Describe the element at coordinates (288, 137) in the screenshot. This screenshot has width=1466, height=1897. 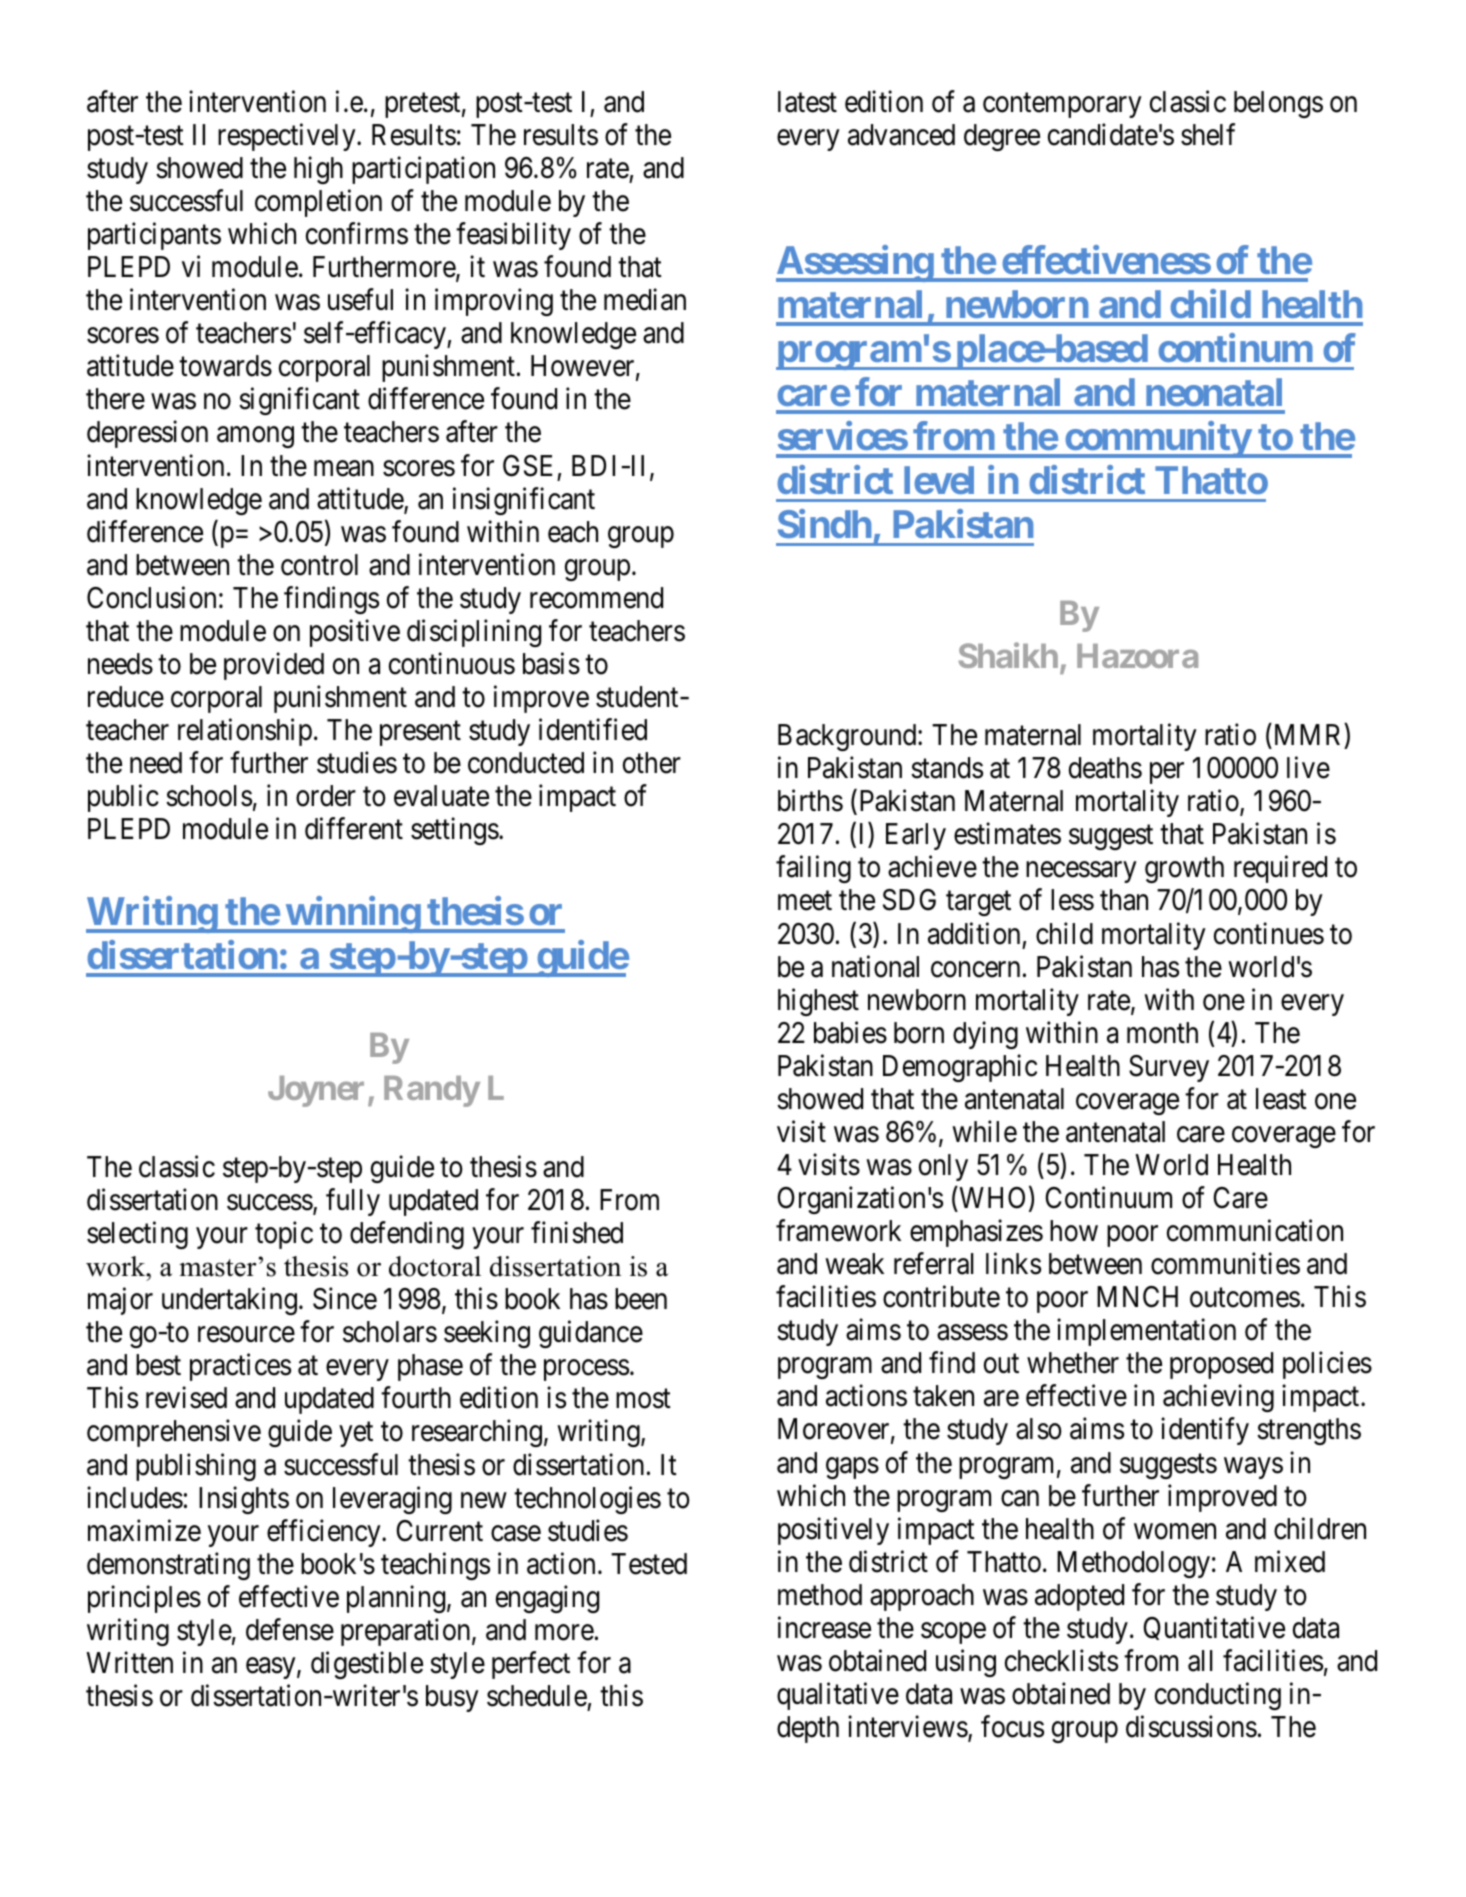
I see `respectively` at that location.
